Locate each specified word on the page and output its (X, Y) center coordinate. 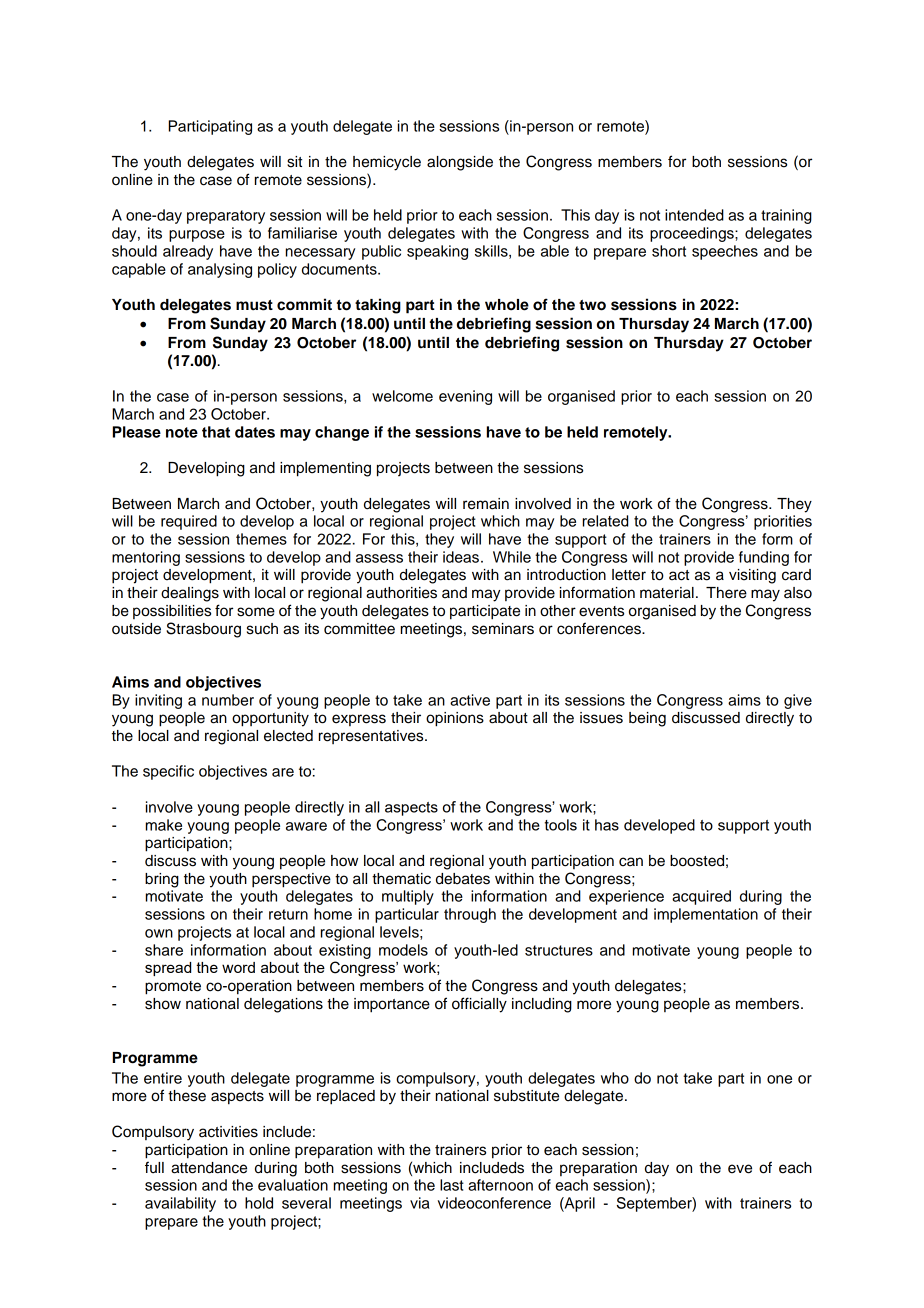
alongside (460, 163)
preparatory (226, 217)
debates (463, 879)
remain (486, 504)
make (164, 825)
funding (764, 558)
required (189, 522)
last (452, 1185)
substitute (526, 1096)
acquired (701, 897)
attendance (209, 1168)
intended (694, 215)
